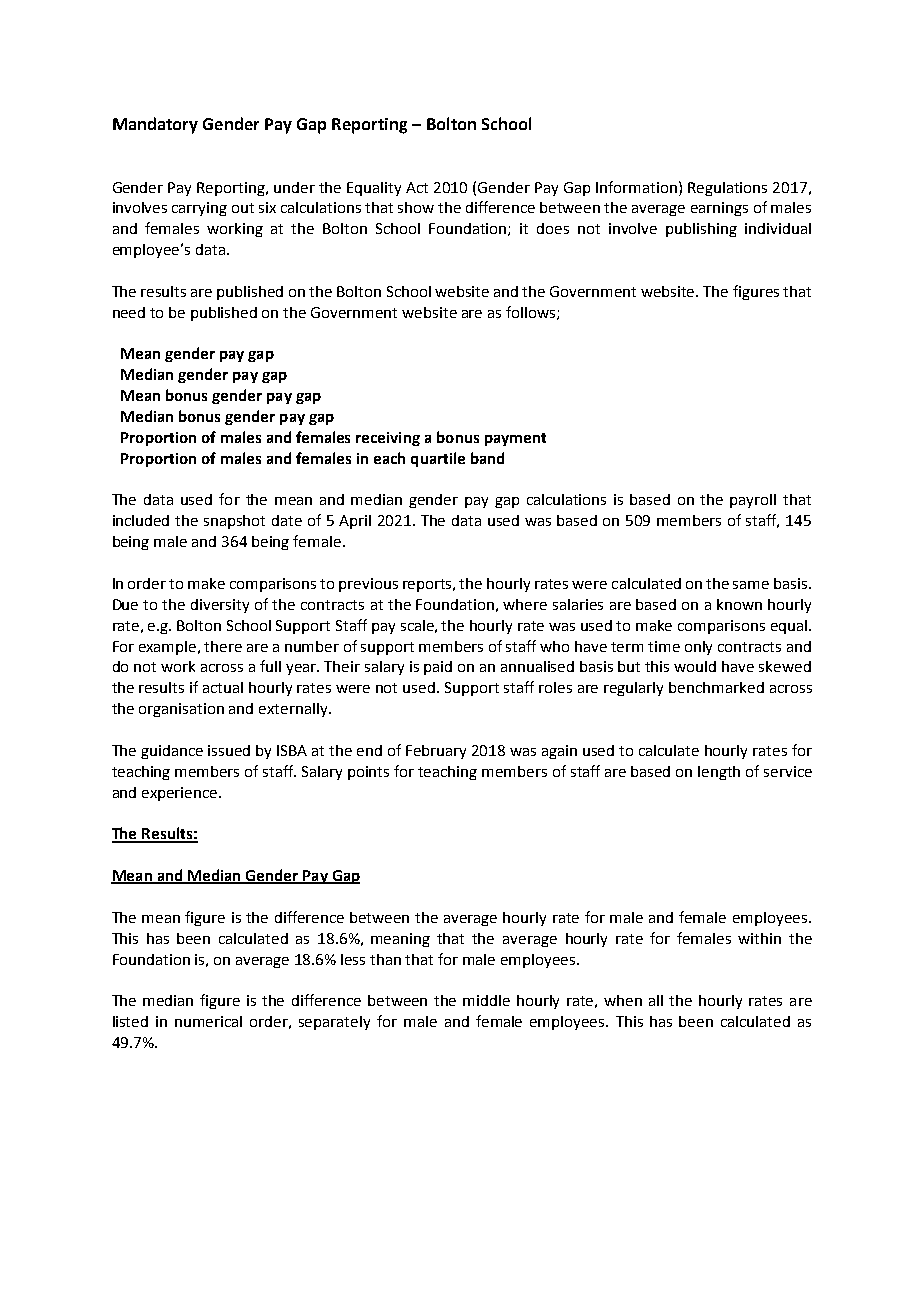  I want to click on Mandatory, so click(155, 125).
